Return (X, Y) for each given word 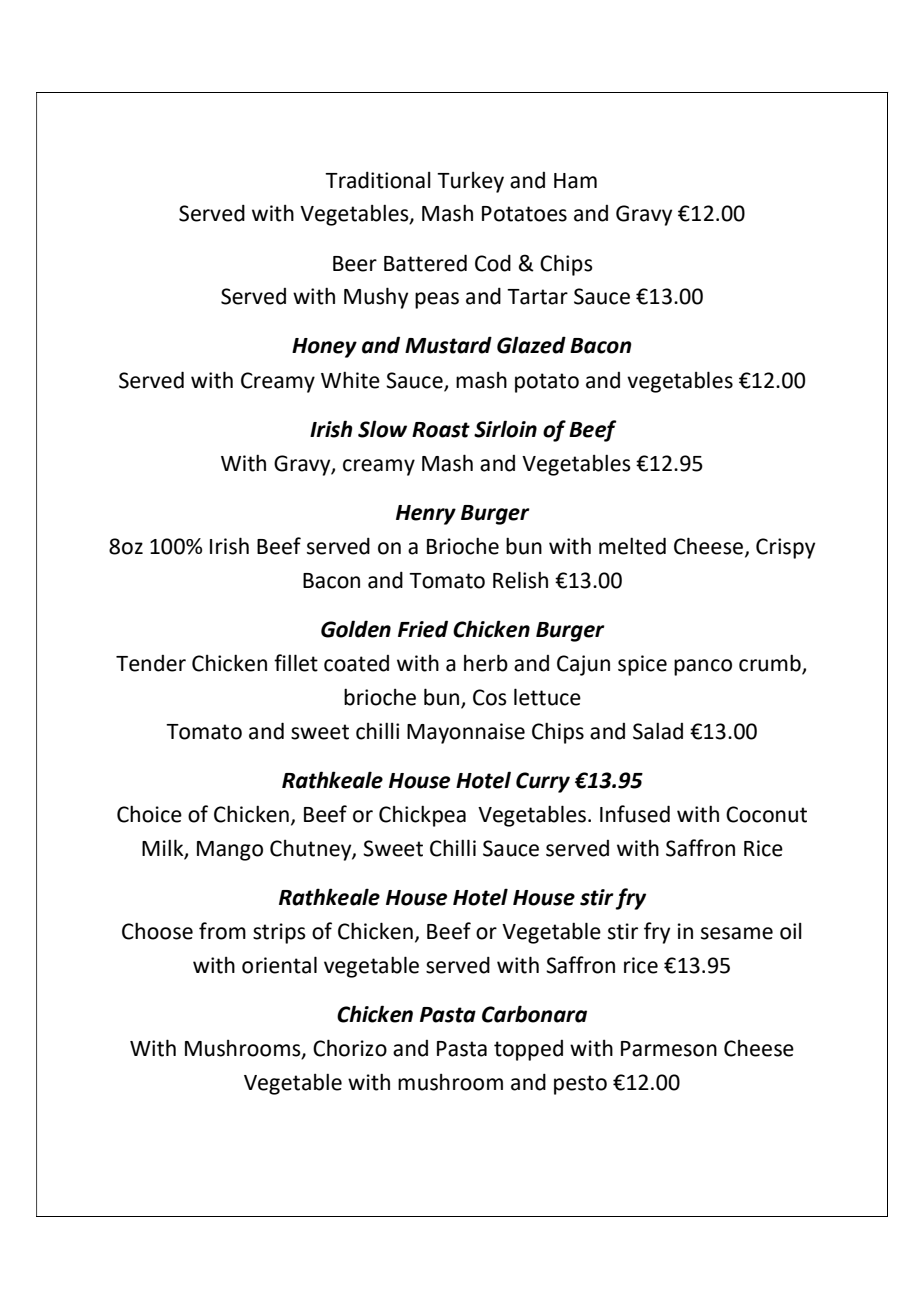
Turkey (470, 182)
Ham (575, 181)
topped (528, 1050)
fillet (296, 663)
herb (486, 663)
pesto (580, 1085)
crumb (770, 663)
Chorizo (350, 1048)
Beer (355, 264)
